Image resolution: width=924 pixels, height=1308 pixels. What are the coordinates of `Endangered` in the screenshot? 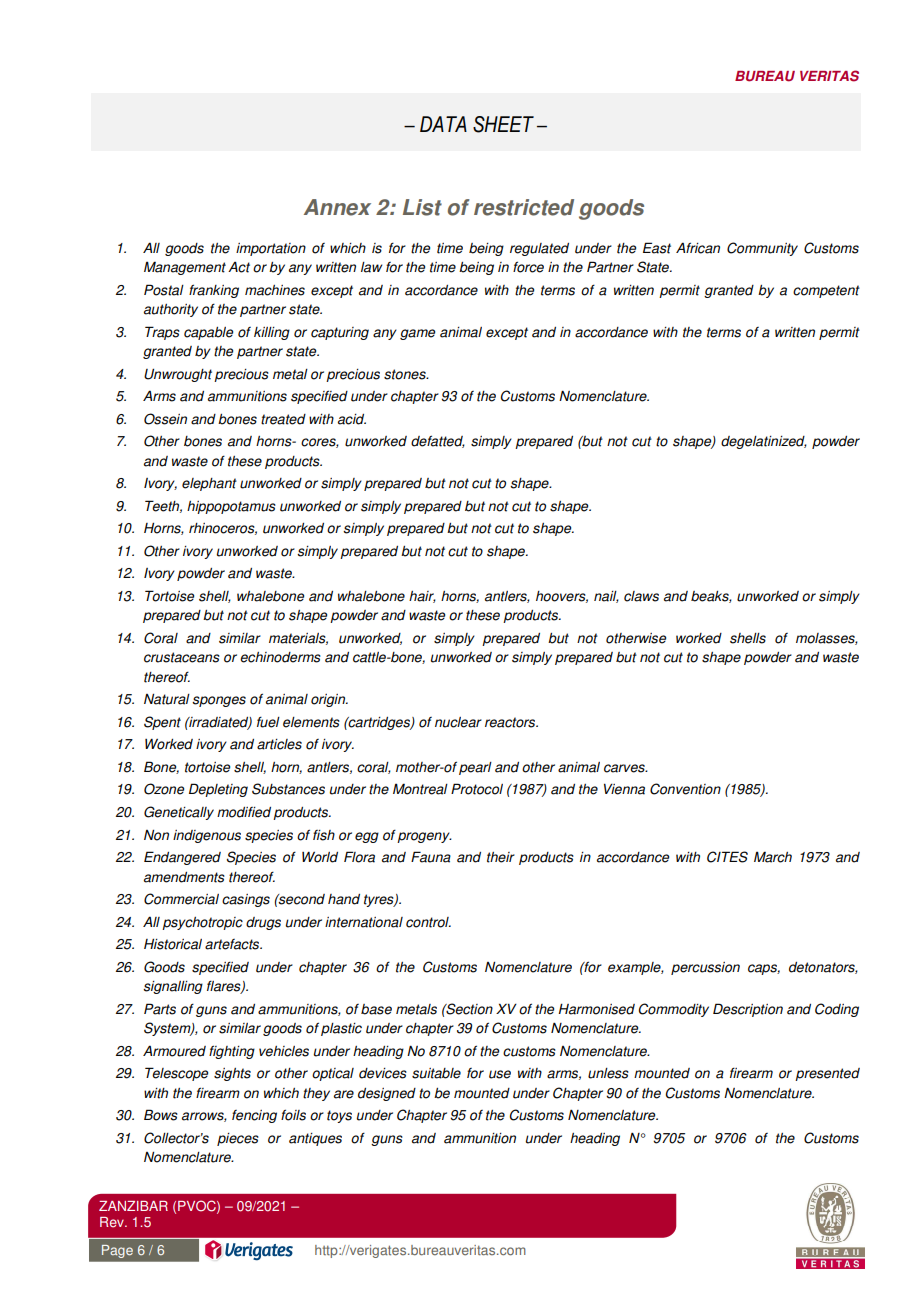 It's located at (182, 858).
